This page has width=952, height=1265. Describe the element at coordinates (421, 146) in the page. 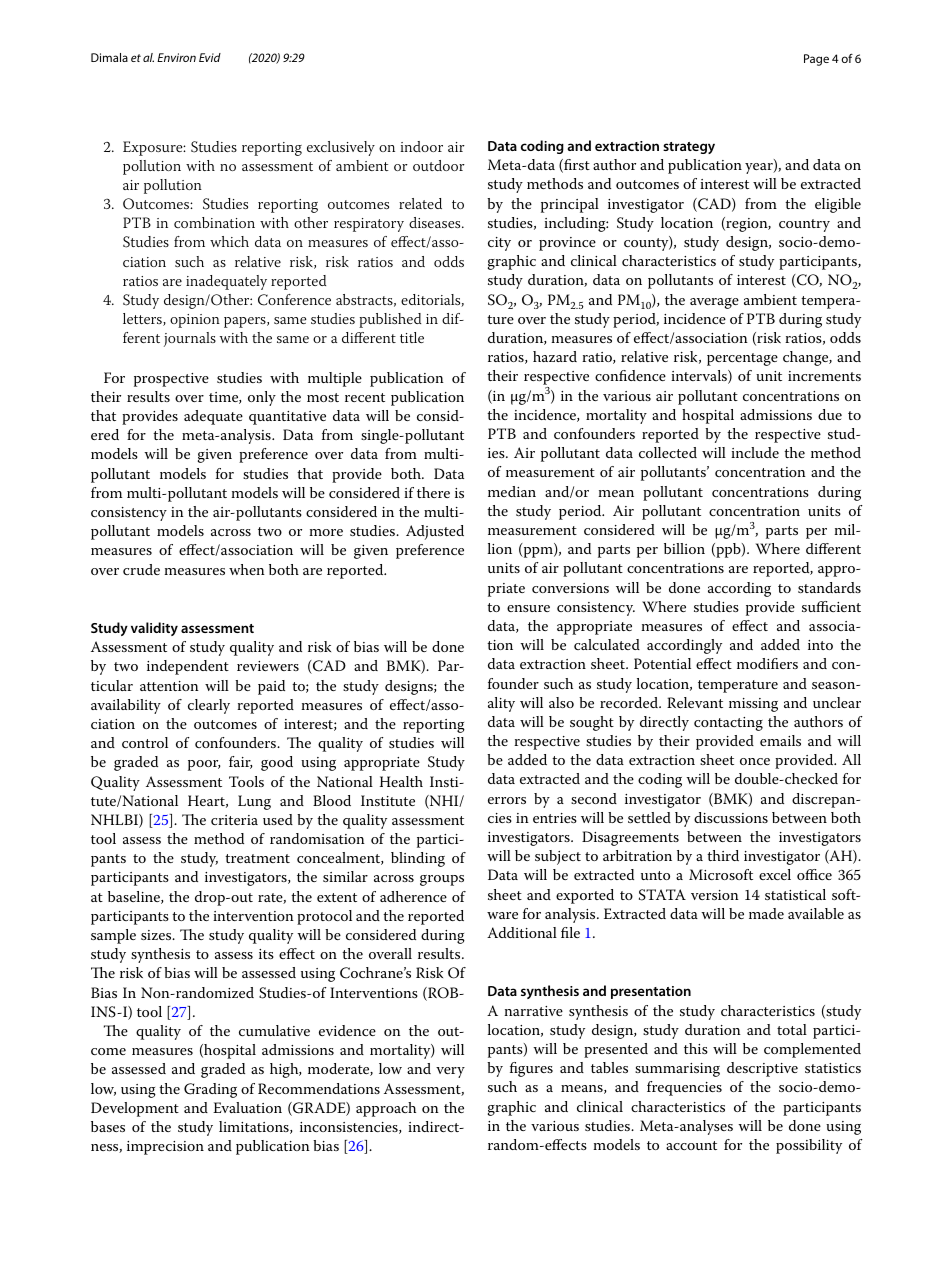

I see `indoor` at that location.
